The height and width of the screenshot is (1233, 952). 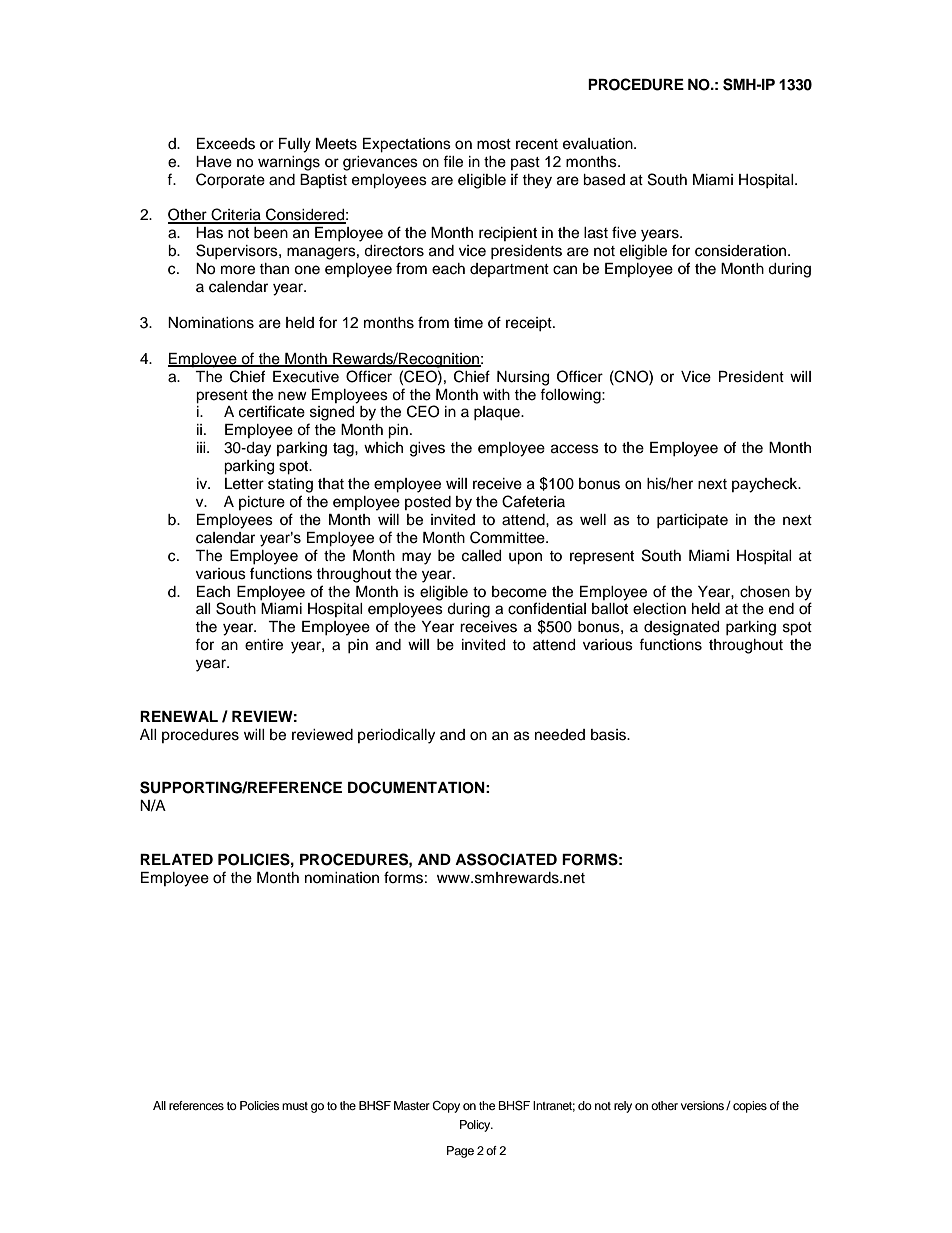 What do you see at coordinates (498, 413) in the screenshot?
I see `plaque` at bounding box center [498, 413].
